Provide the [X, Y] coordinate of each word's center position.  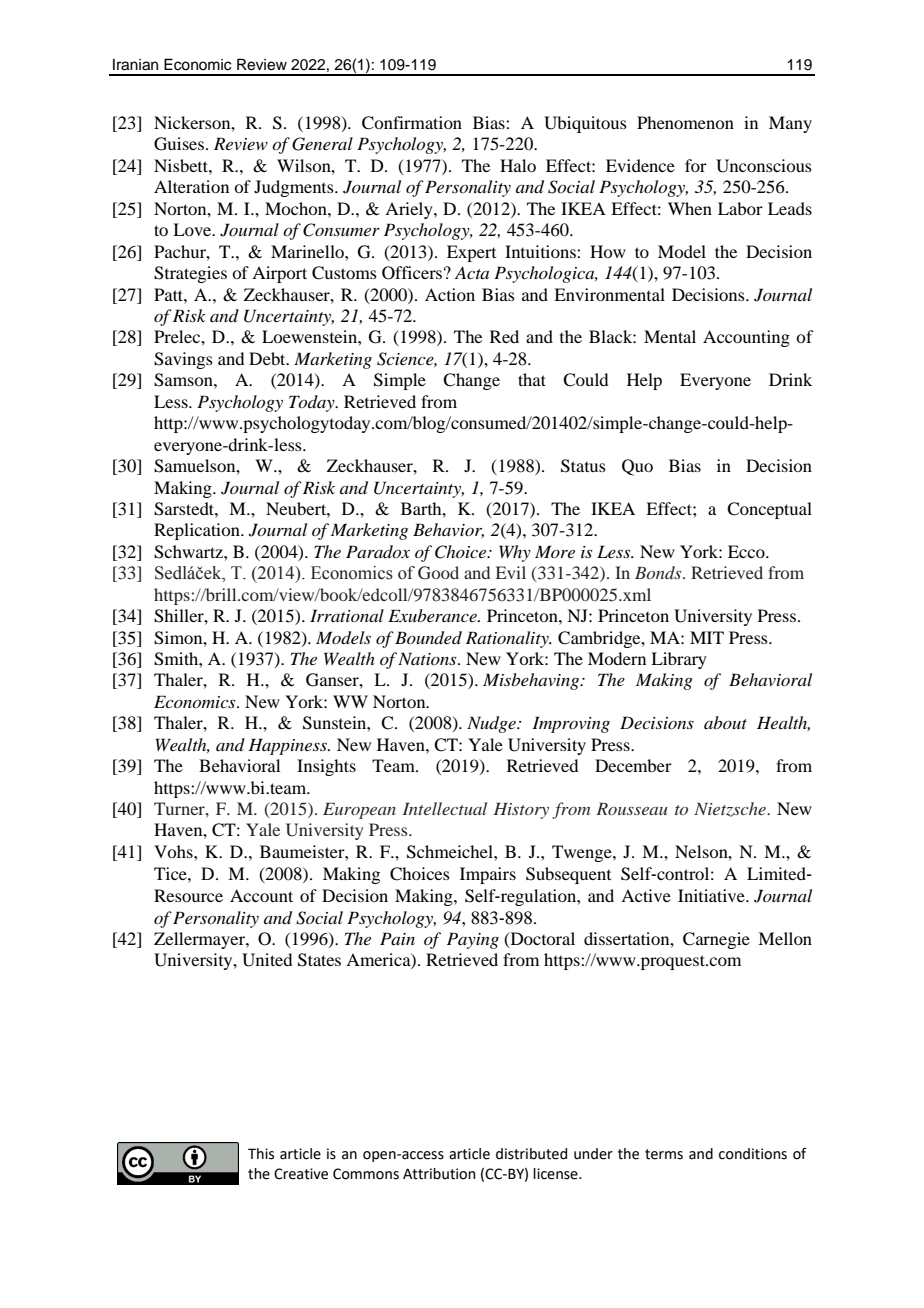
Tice [171, 873]
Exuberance [433, 615]
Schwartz [189, 552]
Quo [637, 467]
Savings [183, 360]
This [261, 1154]
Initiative [712, 895]
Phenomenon [685, 122]
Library [679, 660]
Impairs [488, 875]
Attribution [439, 1174]
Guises [180, 144]
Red [504, 336]
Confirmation [412, 123]
